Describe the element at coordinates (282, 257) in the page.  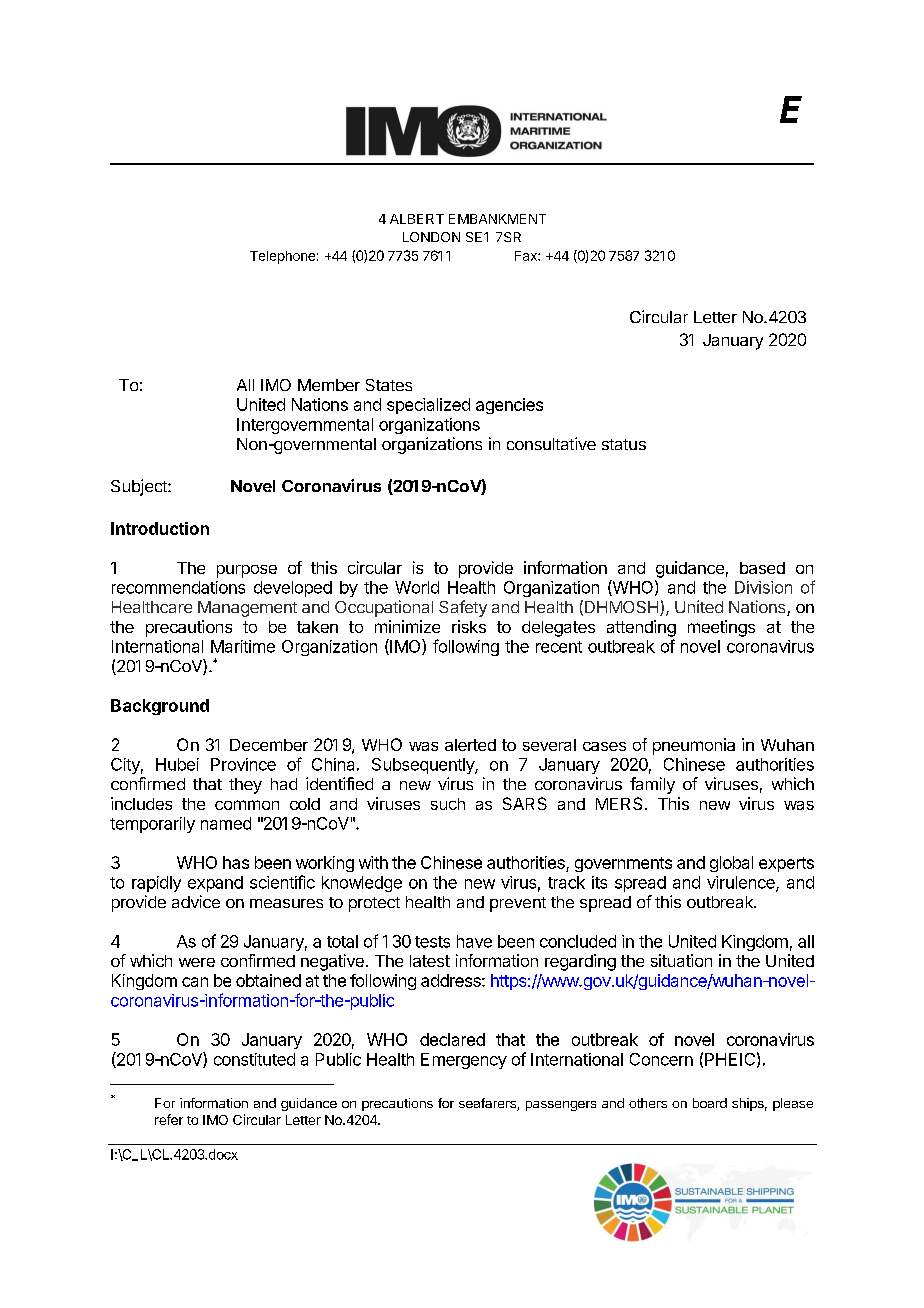
I see `Telephone` at that location.
